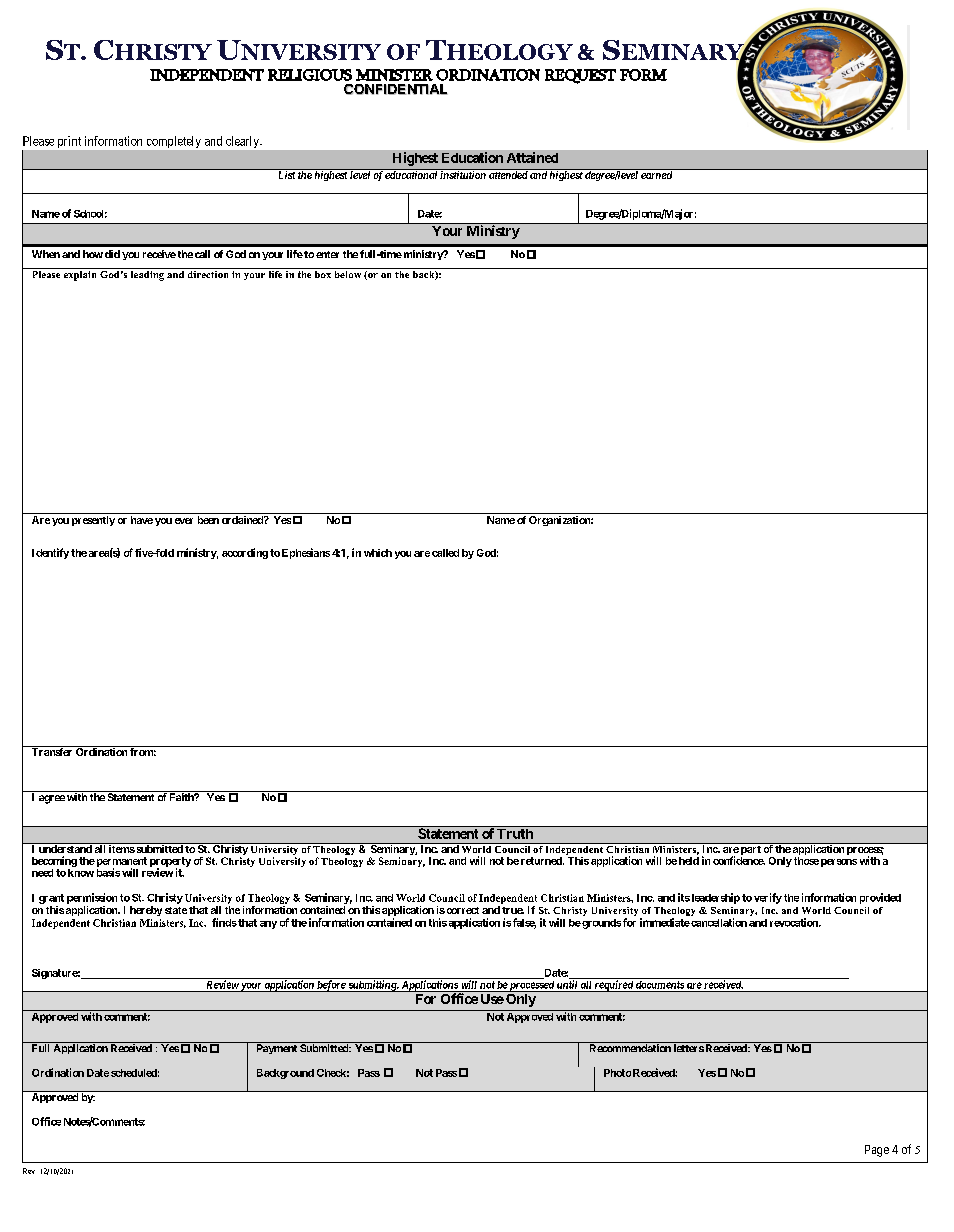  I want to click on earned, so click(656, 174).
